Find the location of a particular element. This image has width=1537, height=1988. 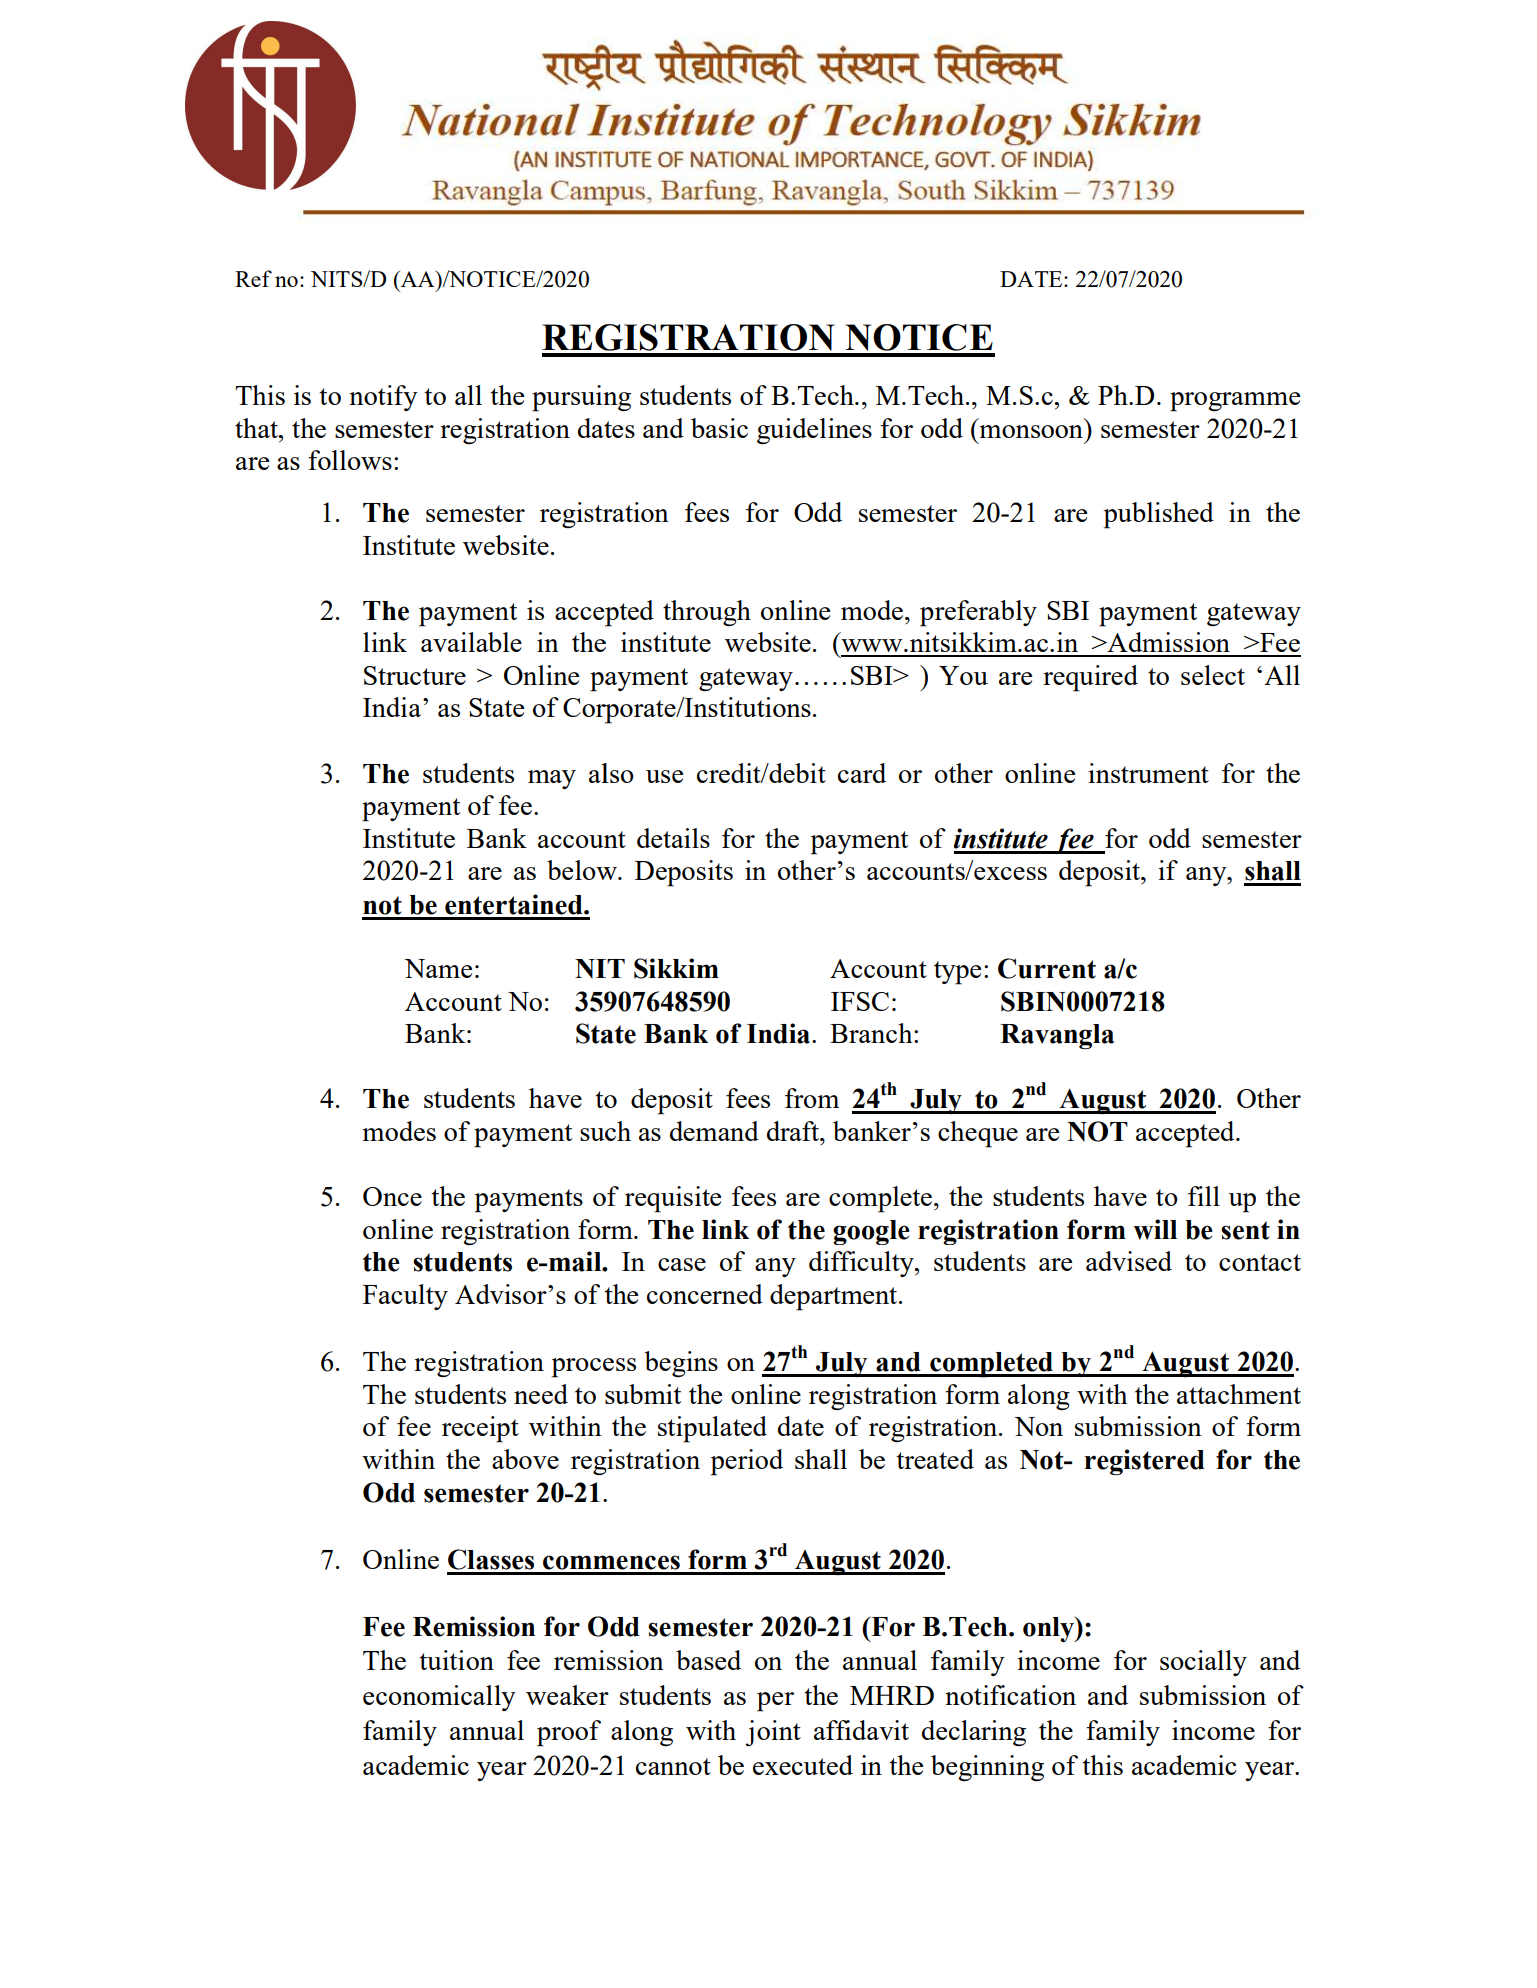

department is located at coordinates (835, 1297).
